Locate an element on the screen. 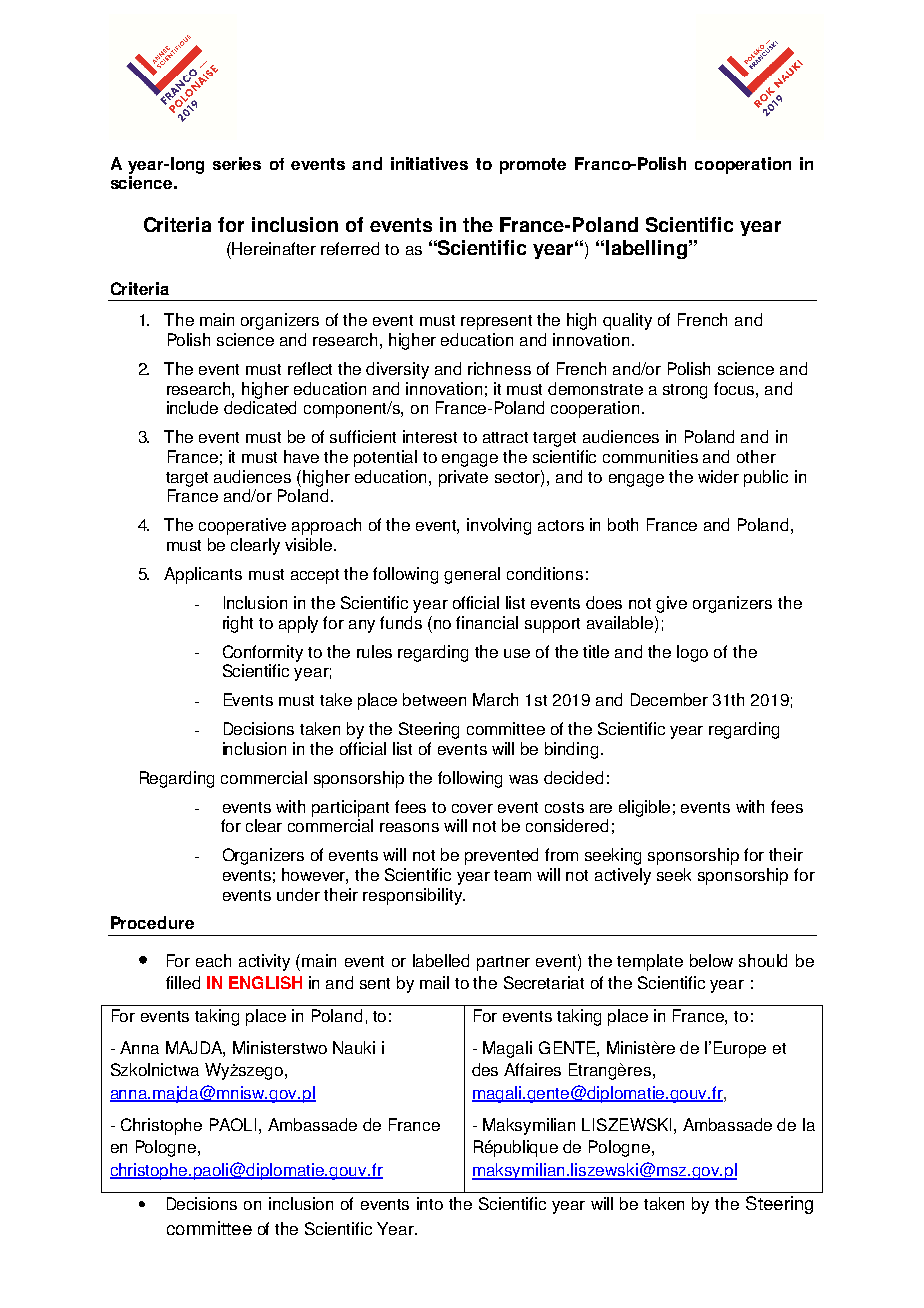 This screenshot has width=924, height=1308. below is located at coordinates (711, 960).
